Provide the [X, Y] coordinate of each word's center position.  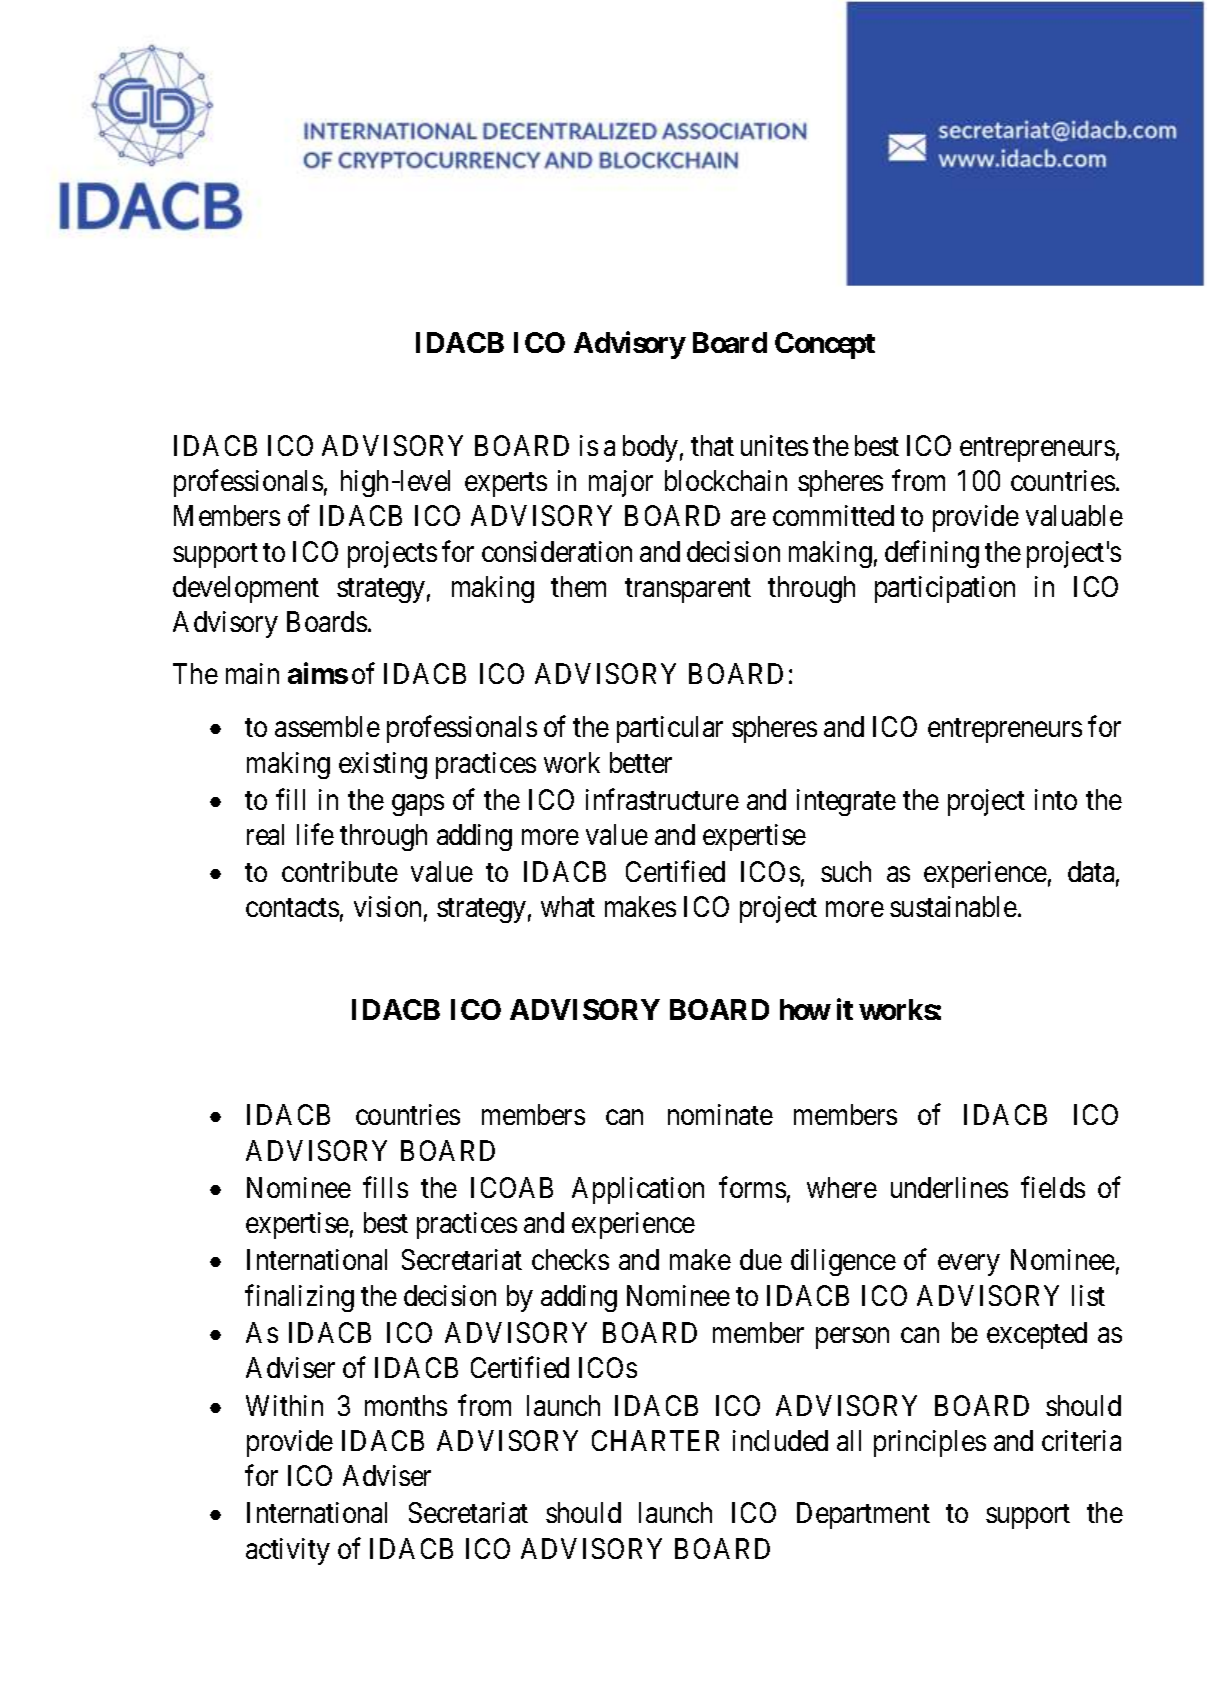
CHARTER [655, 1440]
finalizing [299, 1298]
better [641, 762]
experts [506, 485]
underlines [949, 1187]
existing [383, 765]
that [712, 445]
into [1056, 799]
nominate [720, 1114]
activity [288, 1551]
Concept [825, 345]
